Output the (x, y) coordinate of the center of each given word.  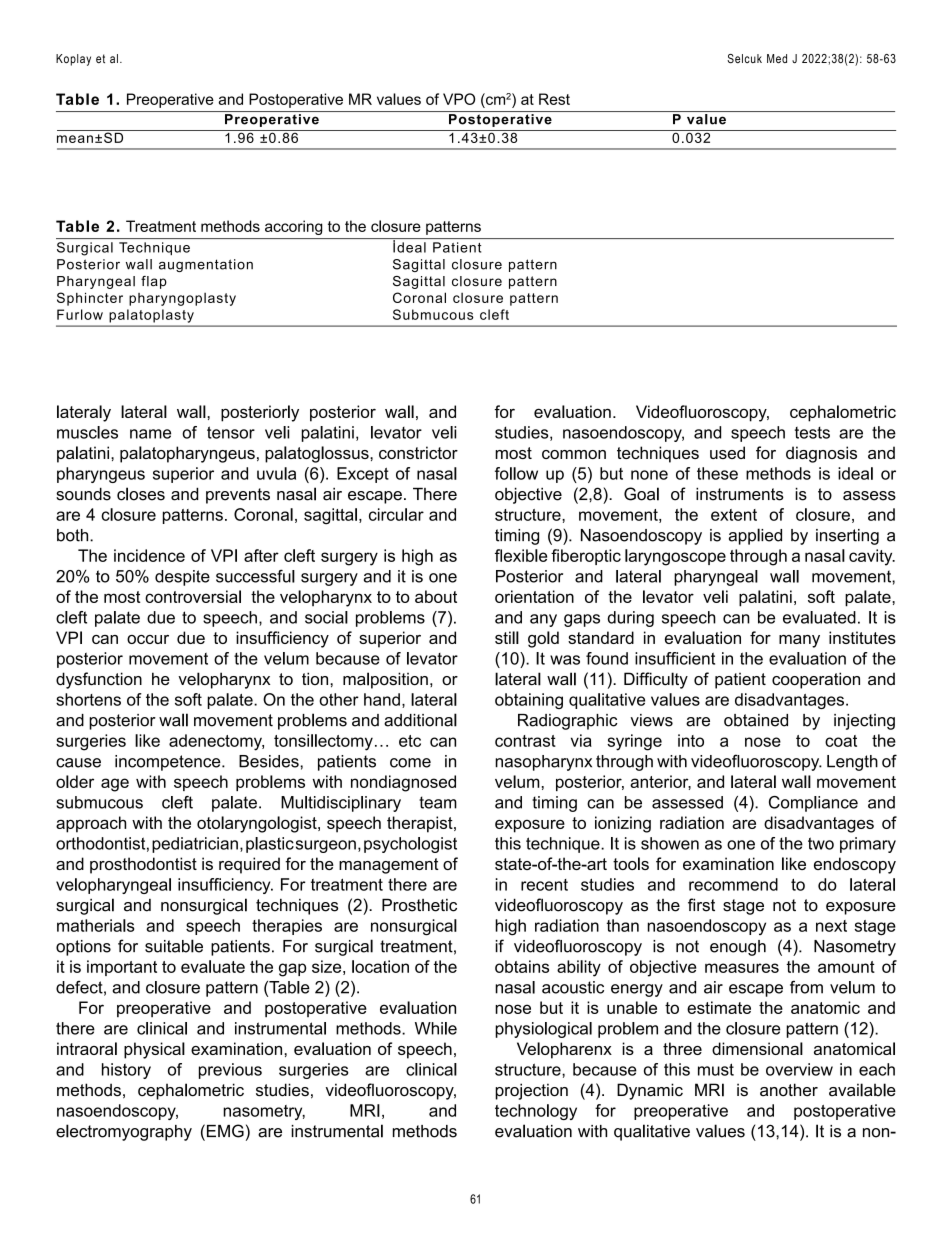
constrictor (418, 452)
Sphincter (90, 299)
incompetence (169, 763)
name (150, 434)
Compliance (813, 804)
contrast (525, 741)
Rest (554, 99)
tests (812, 433)
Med (777, 58)
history (126, 1071)
